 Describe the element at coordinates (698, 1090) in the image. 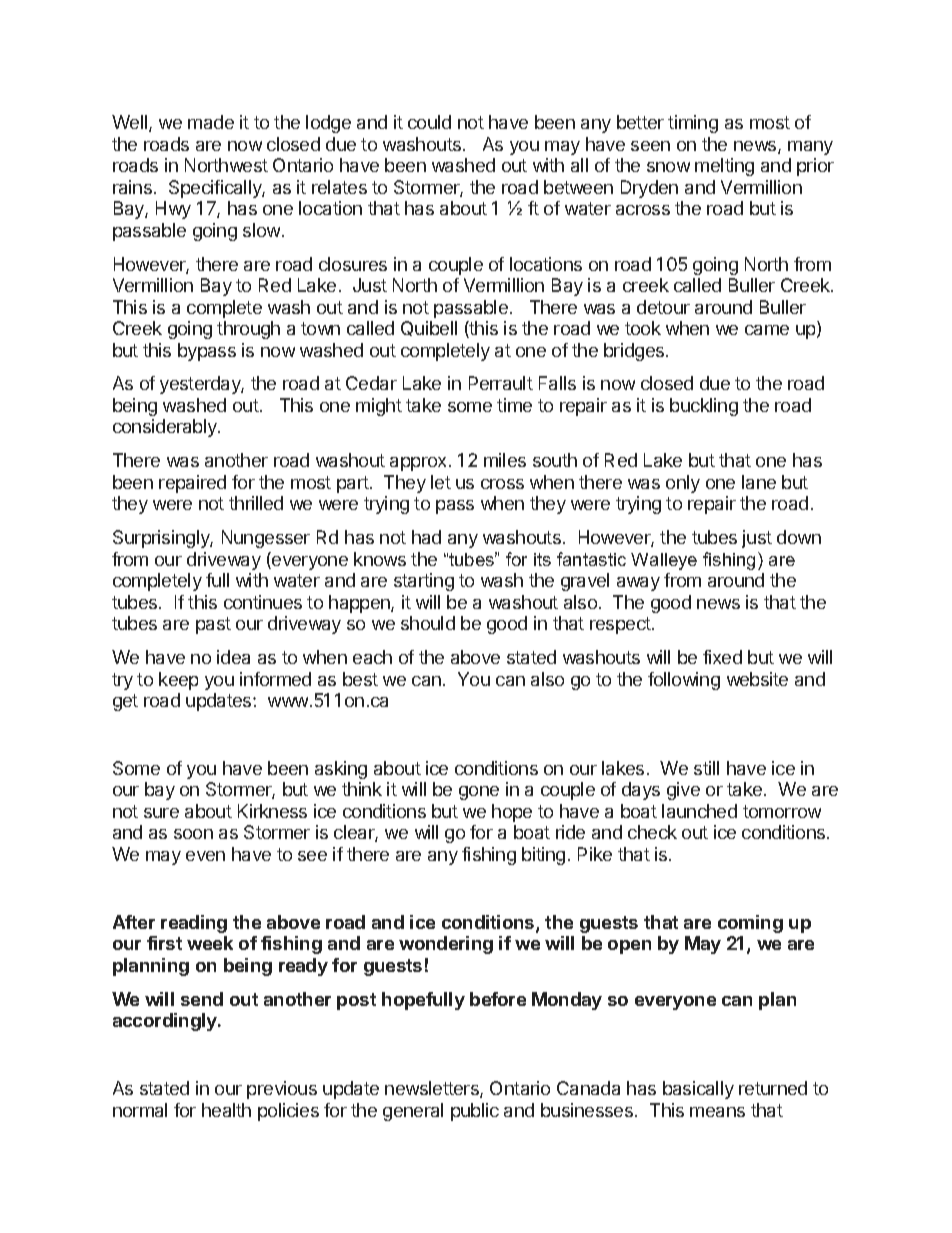

I see `basically` at that location.
